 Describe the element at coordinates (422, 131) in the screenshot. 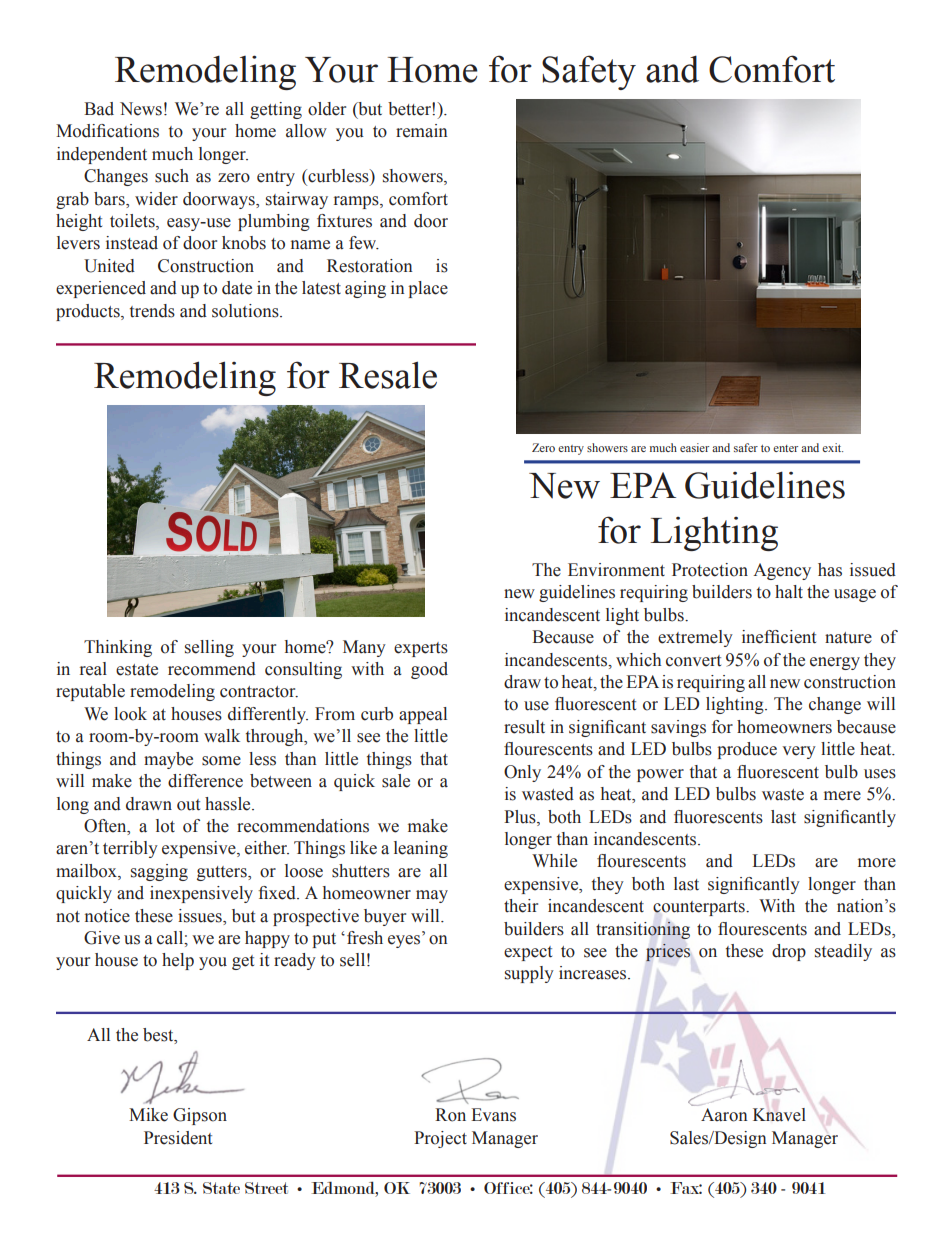

I see `remain` at that location.
